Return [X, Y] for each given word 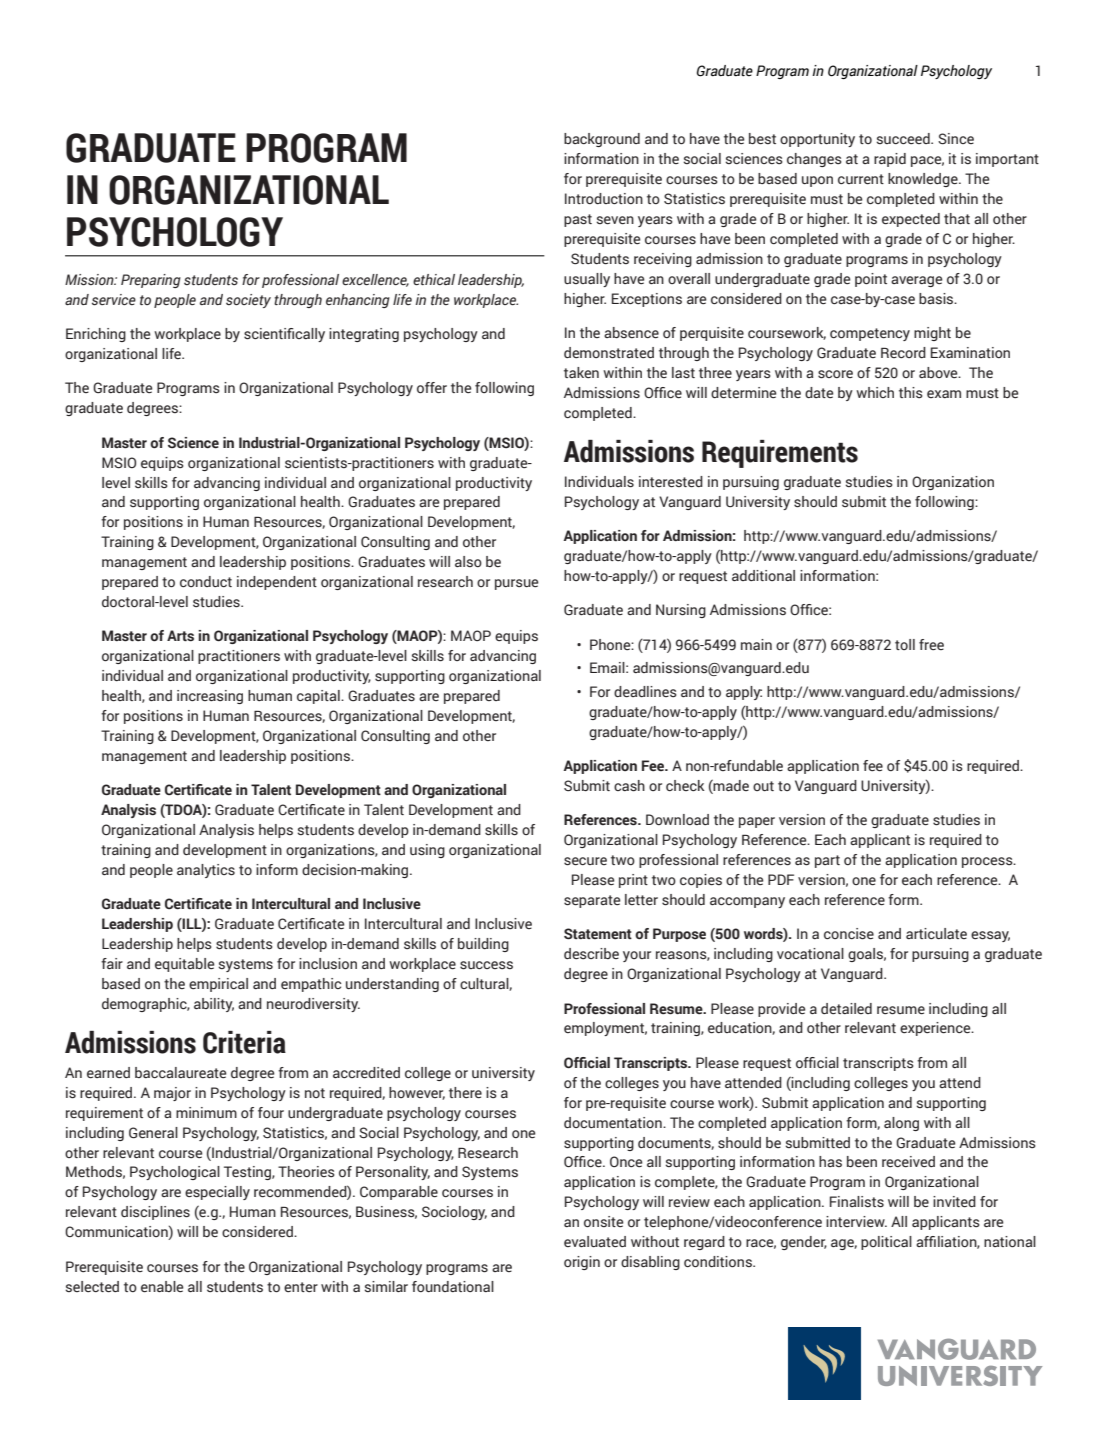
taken [581, 372]
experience [936, 1029]
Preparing [151, 281]
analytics [206, 871]
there [465, 1093]
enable [162, 1287]
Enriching [96, 335]
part [827, 861]
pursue [516, 584]
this [911, 393]
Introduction [604, 198]
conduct [206, 581]
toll [905, 644]
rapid [890, 160]
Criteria [244, 1042]
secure [585, 861]
